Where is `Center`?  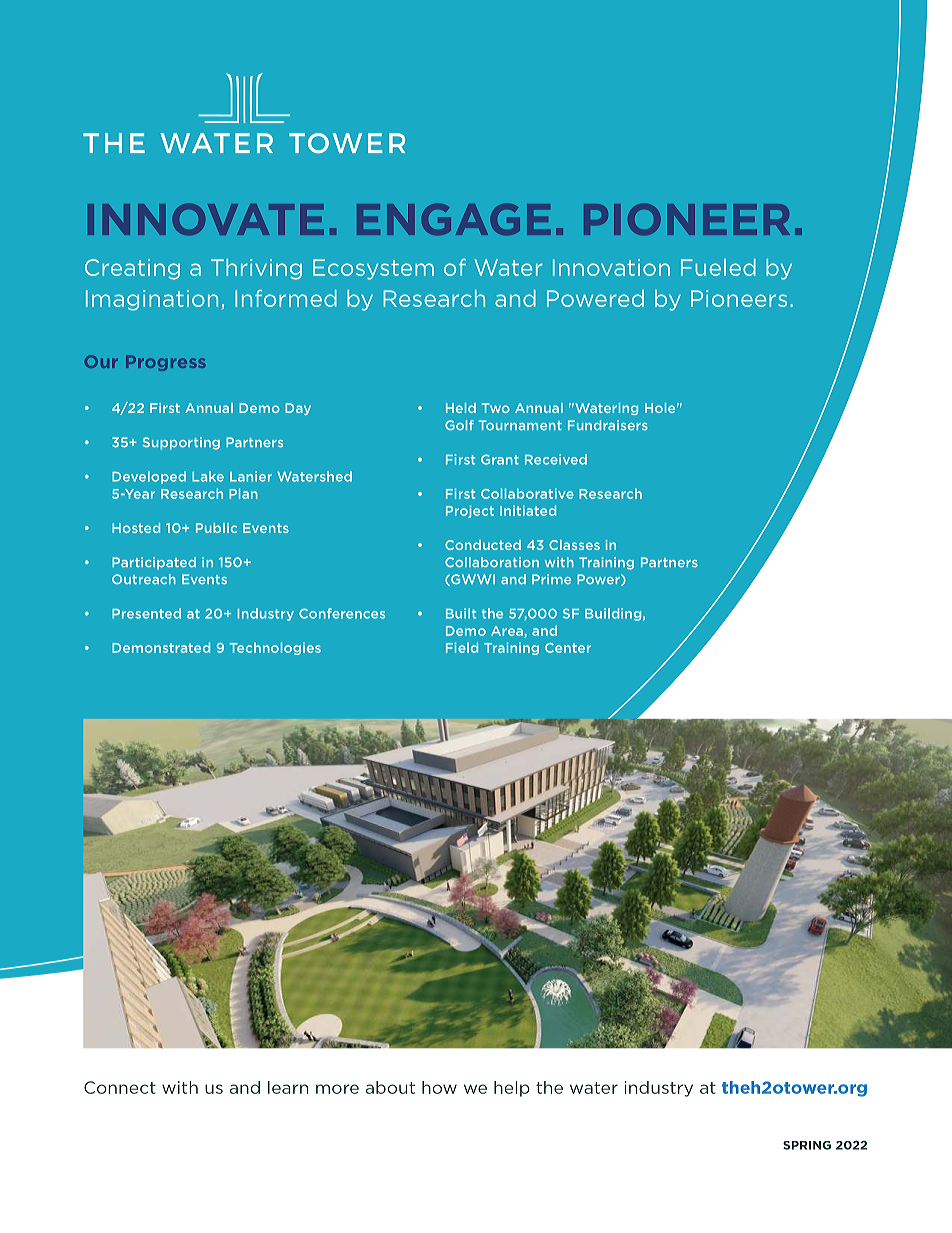
Center is located at coordinates (568, 648).
